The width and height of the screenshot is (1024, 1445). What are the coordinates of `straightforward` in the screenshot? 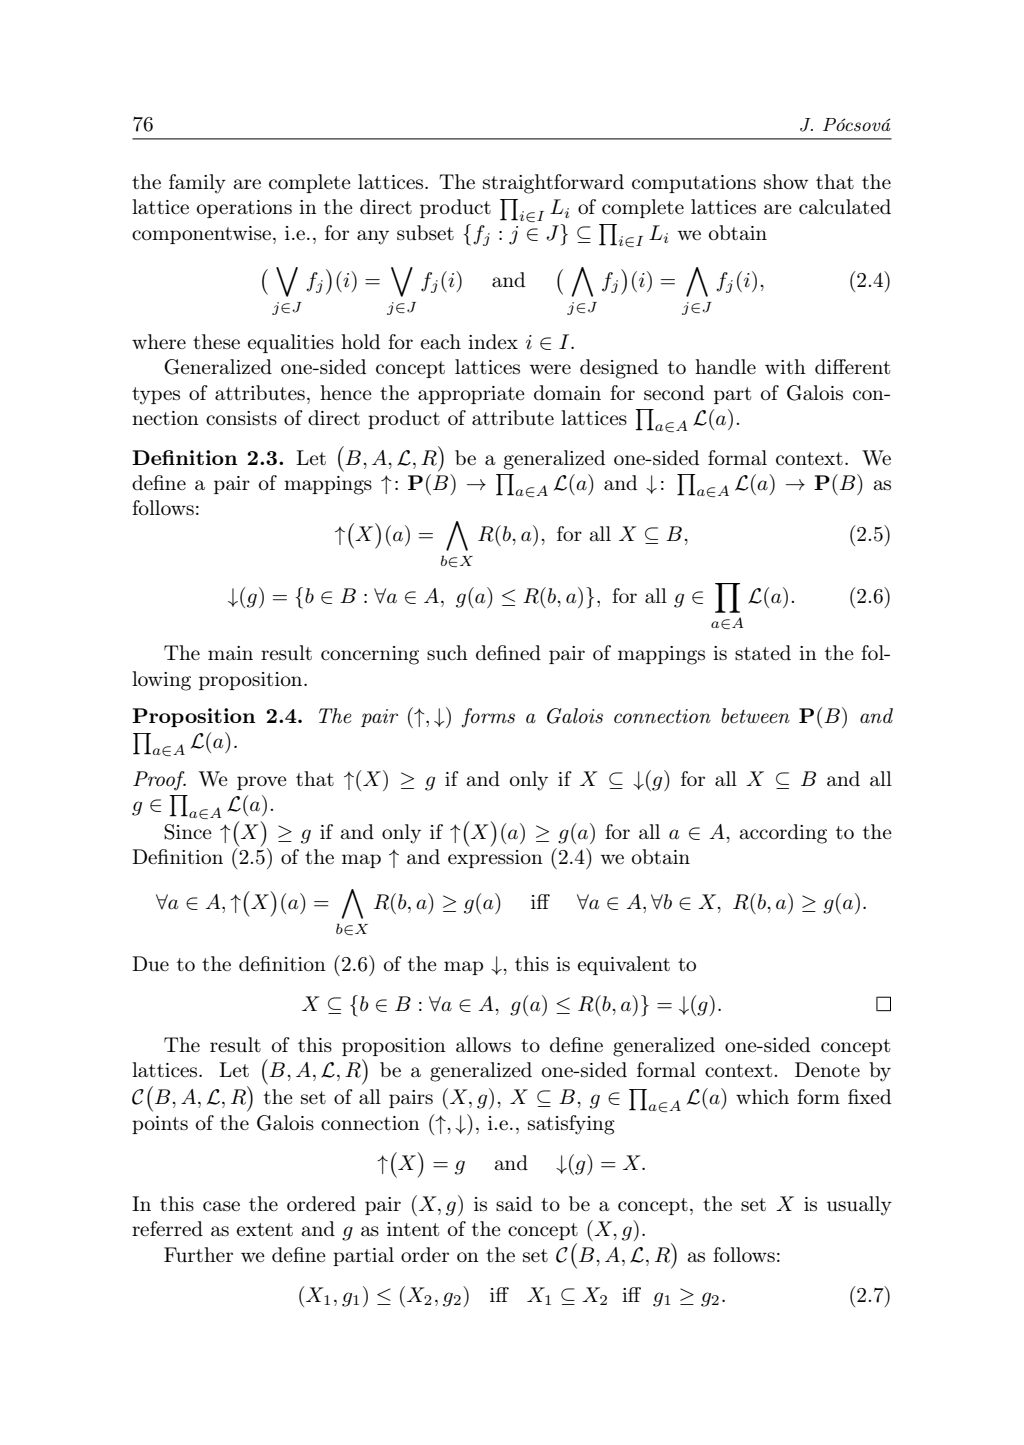 It's located at (553, 184).
